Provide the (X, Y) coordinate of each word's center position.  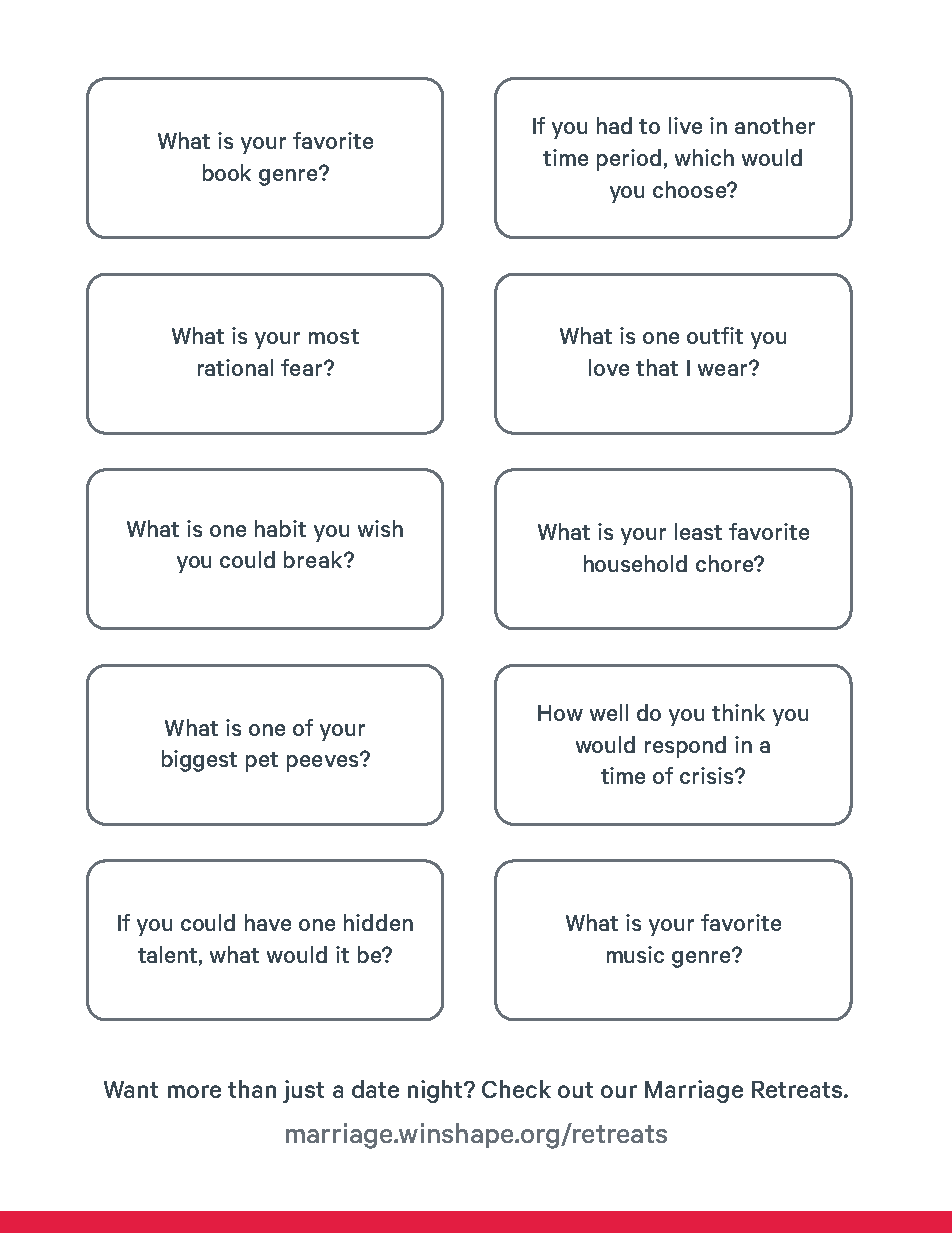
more (194, 1091)
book (227, 172)
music (635, 954)
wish (380, 528)
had (614, 125)
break (314, 559)
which (704, 157)
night (436, 1091)
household (635, 563)
